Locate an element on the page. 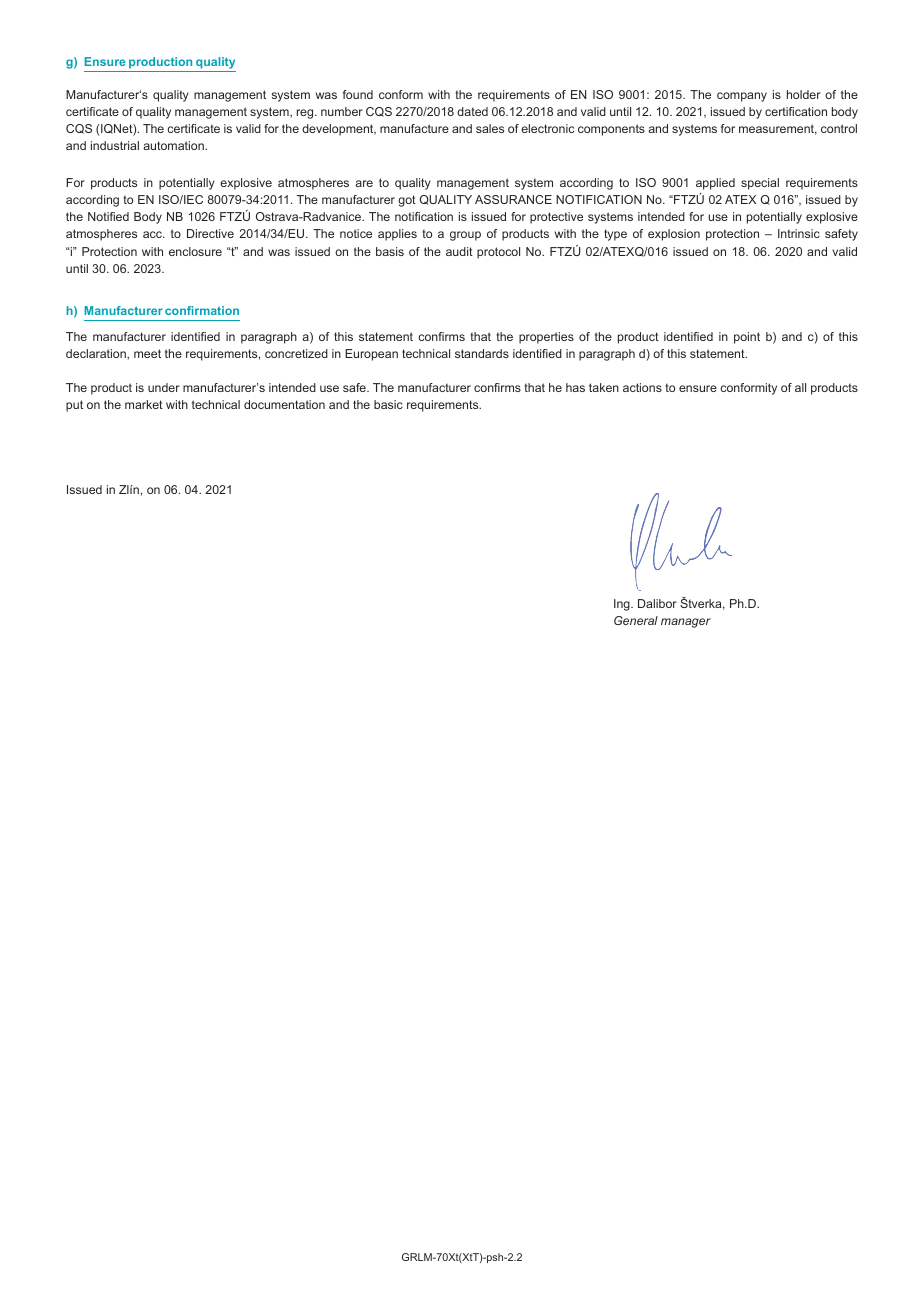 Image resolution: width=924 pixels, height=1308 pixels. basic is located at coordinates (388, 404).
